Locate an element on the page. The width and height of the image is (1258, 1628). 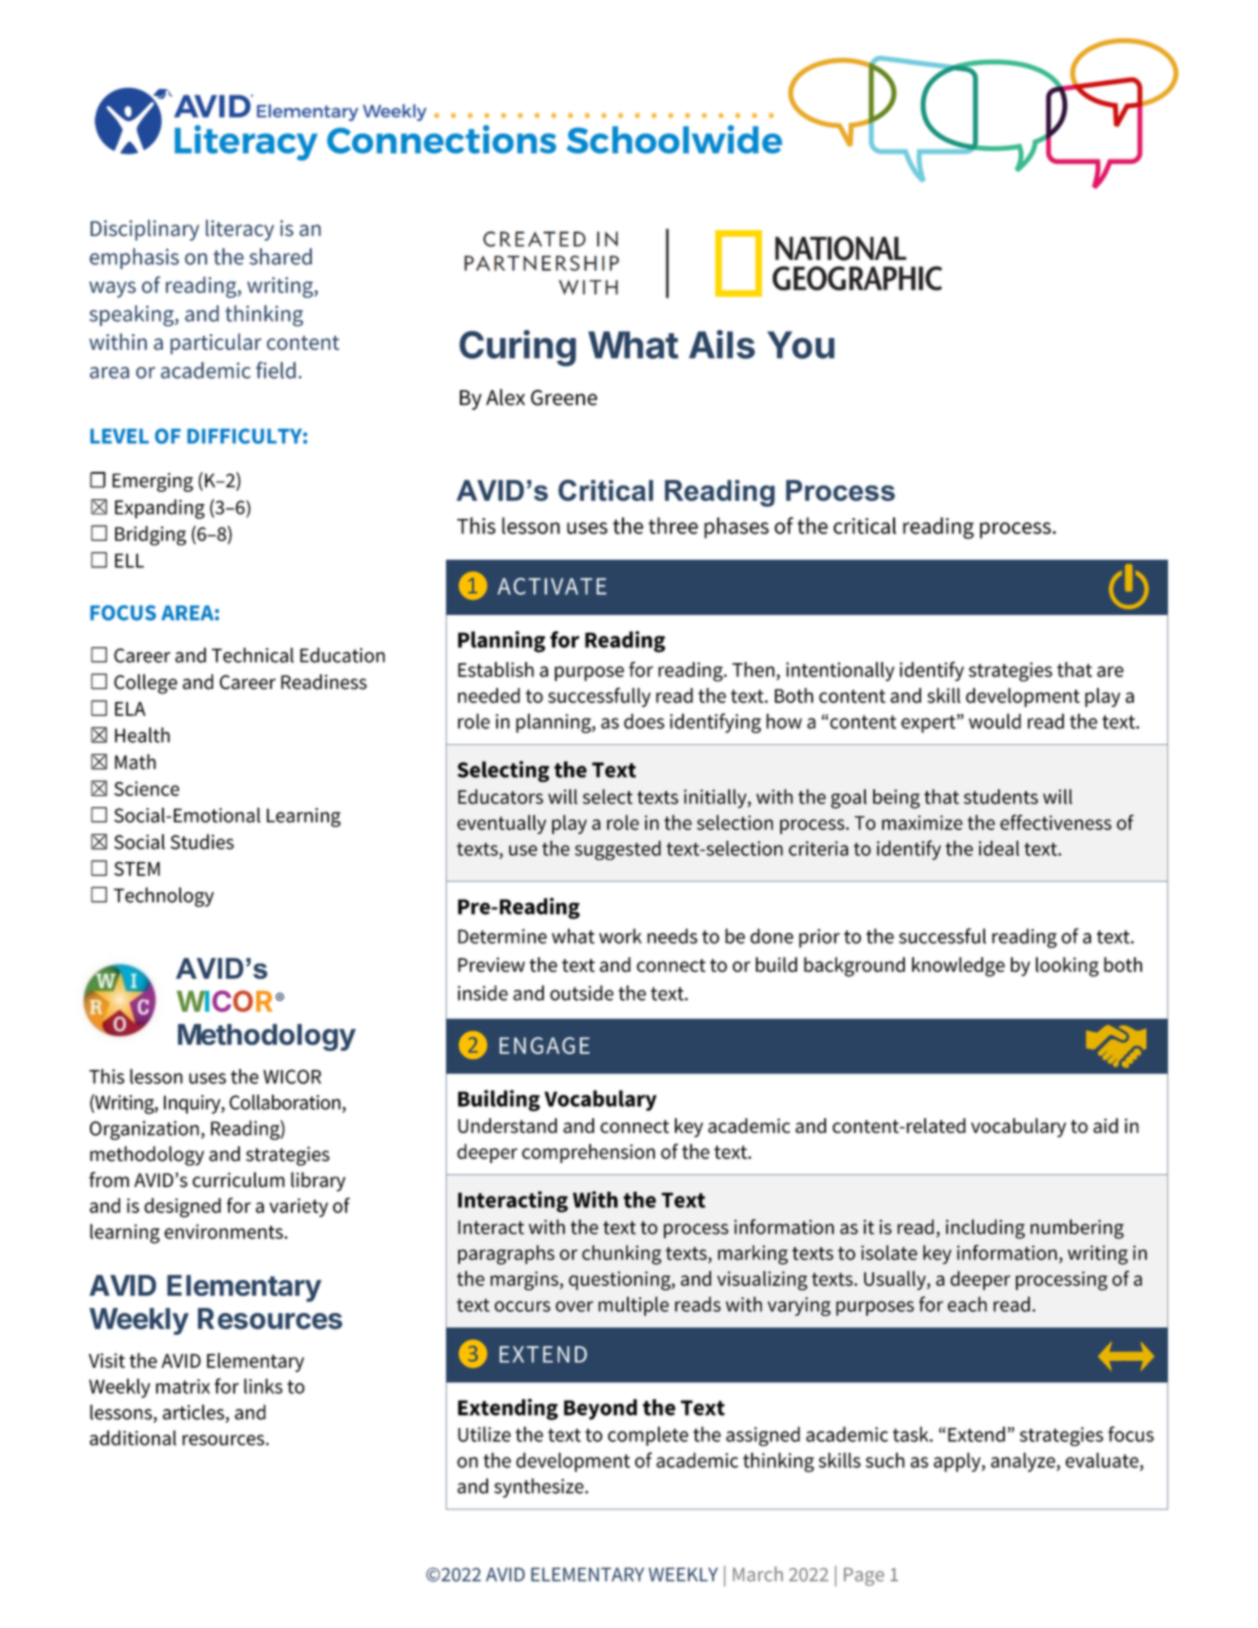
work is located at coordinates (620, 936).
